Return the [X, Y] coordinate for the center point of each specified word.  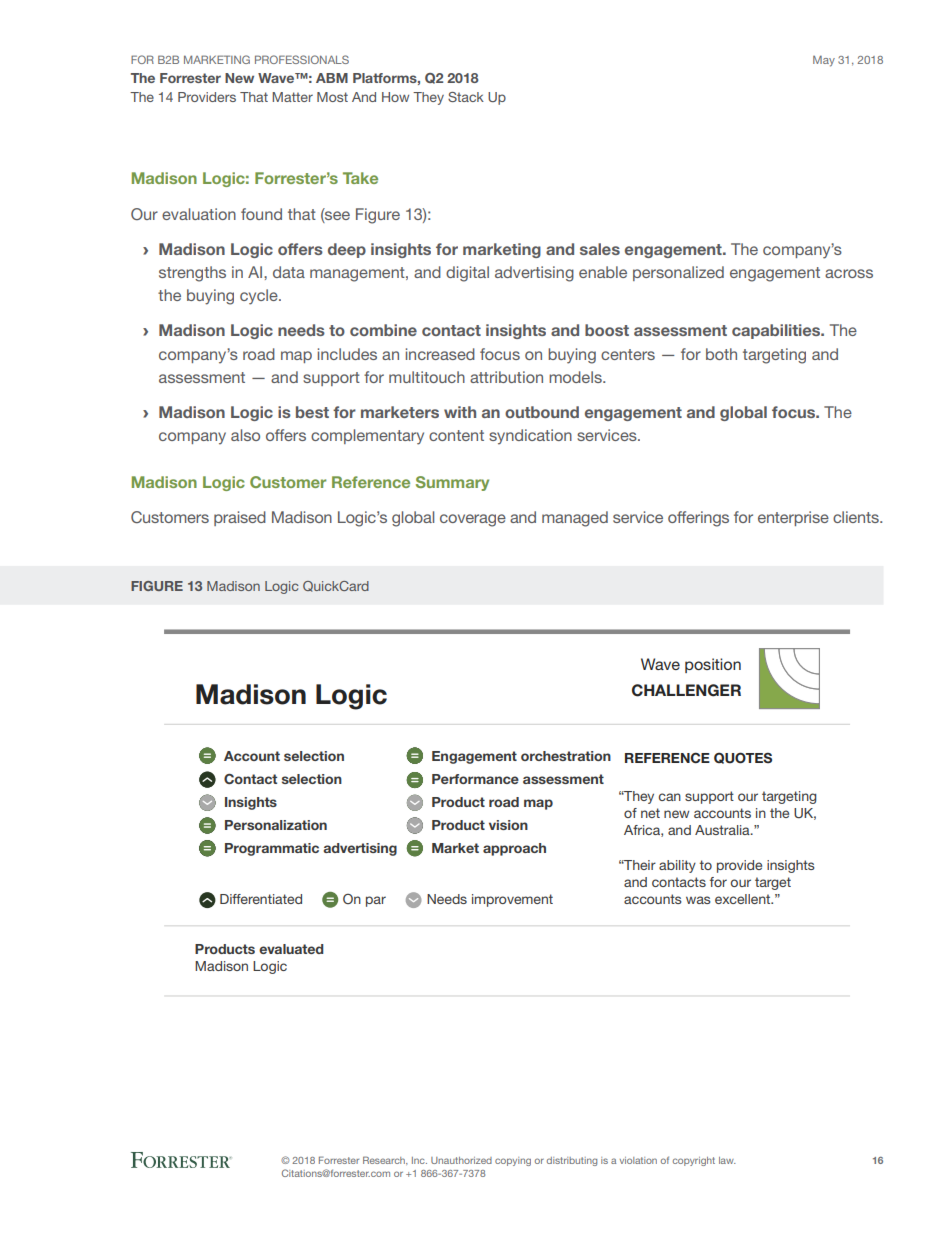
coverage [473, 520]
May [824, 61]
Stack [466, 97]
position [713, 665]
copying [513, 1161]
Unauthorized [461, 1160]
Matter [292, 97]
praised [240, 518]
